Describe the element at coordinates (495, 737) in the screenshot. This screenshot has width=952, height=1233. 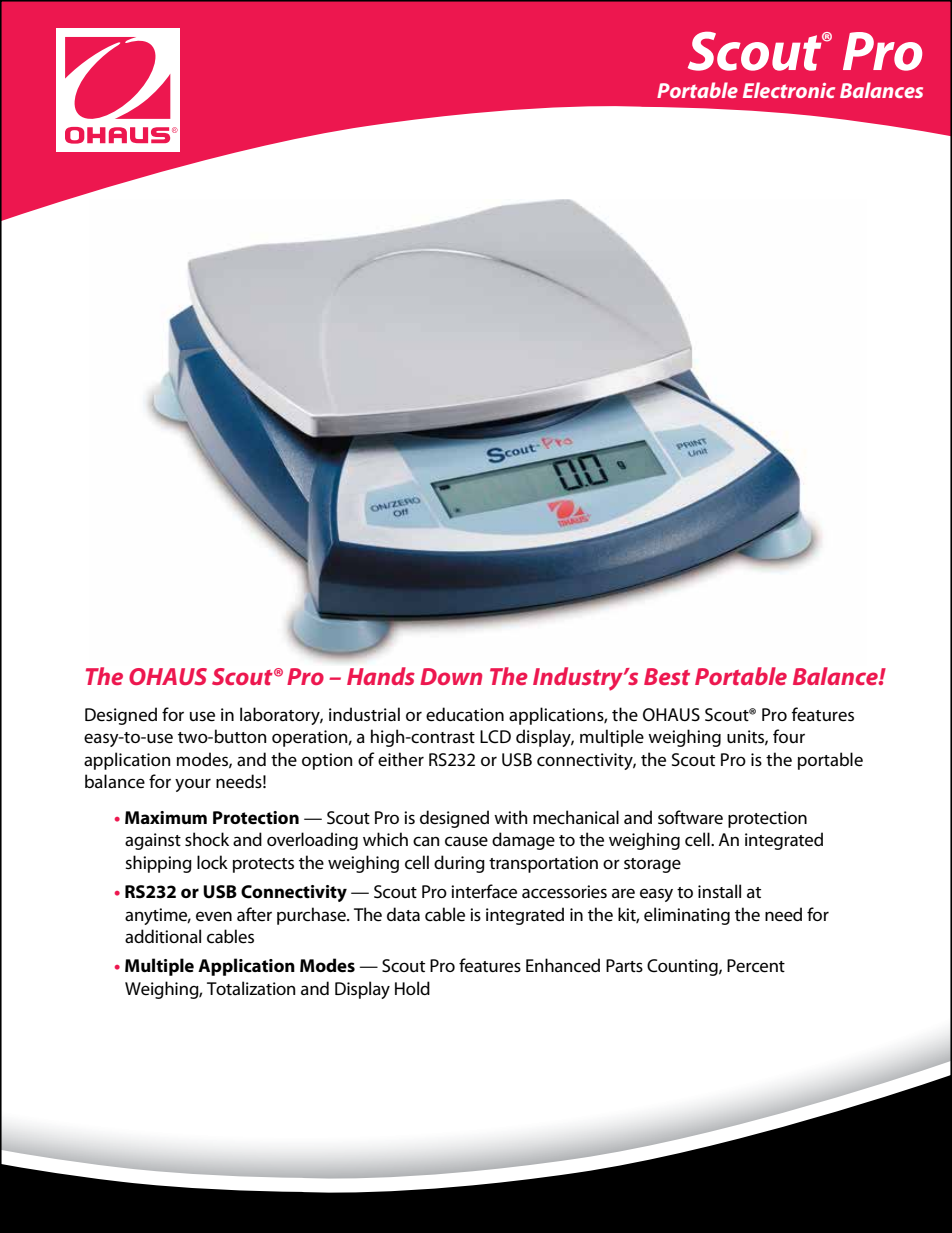
I see `LCD` at that location.
